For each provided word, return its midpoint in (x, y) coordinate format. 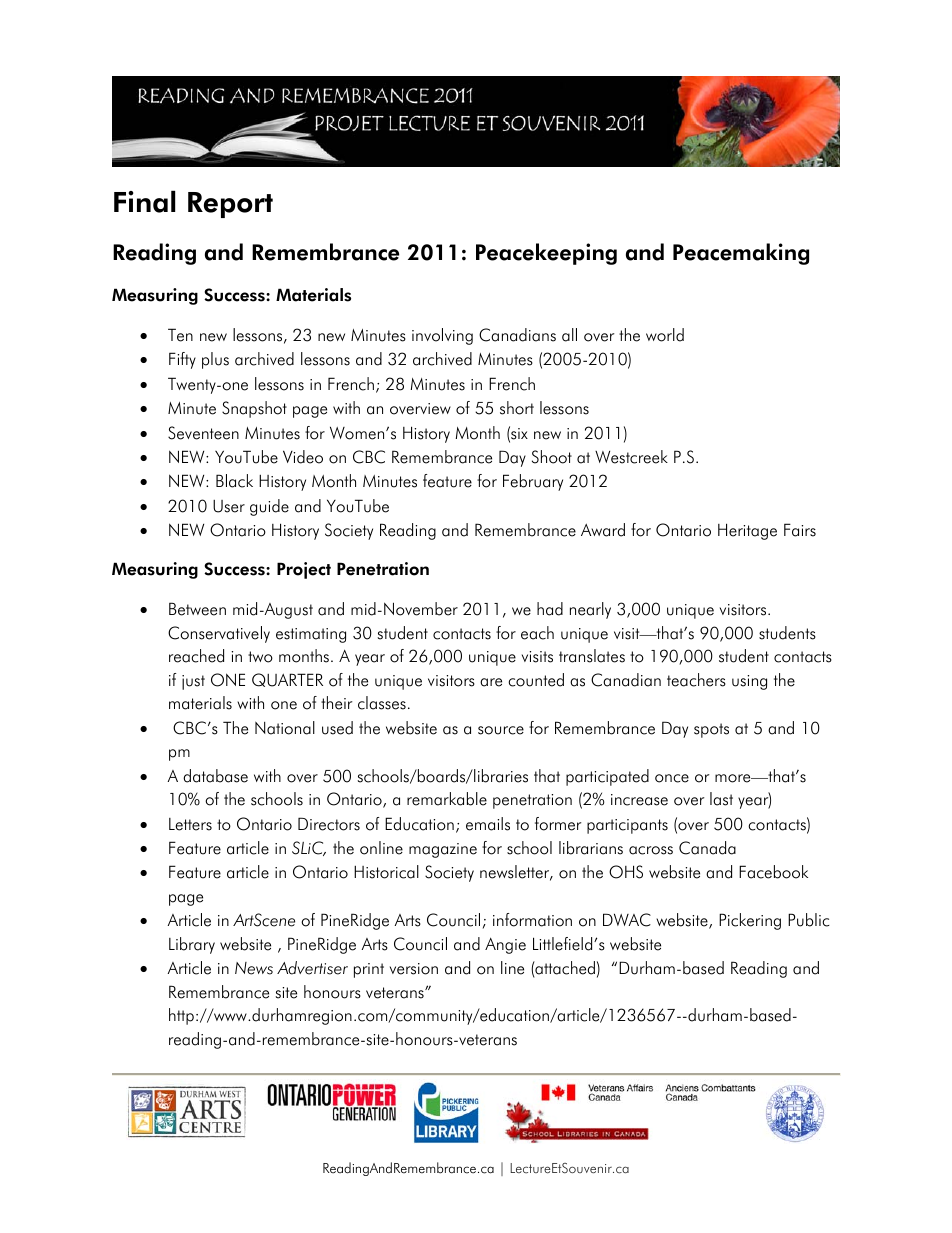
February (533, 482)
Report (230, 205)
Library (192, 945)
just (193, 682)
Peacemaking (741, 254)
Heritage (747, 531)
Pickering (750, 921)
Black (234, 481)
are (491, 682)
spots (711, 730)
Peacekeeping (546, 254)
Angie (505, 945)
